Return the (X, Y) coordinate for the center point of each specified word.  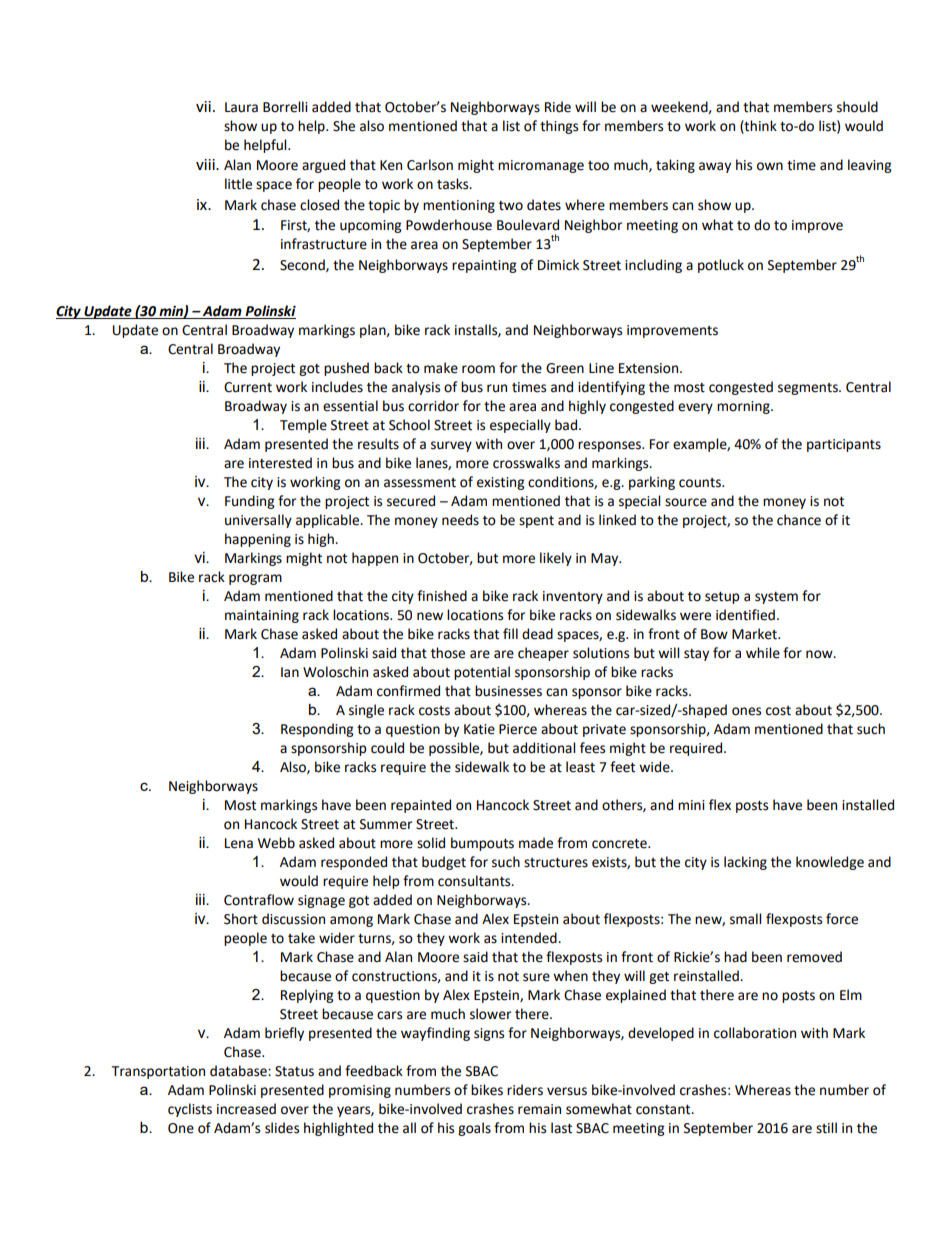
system (776, 598)
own (770, 166)
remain (539, 1109)
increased (246, 1109)
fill (510, 633)
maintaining (262, 616)
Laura (241, 107)
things (559, 127)
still (826, 1128)
